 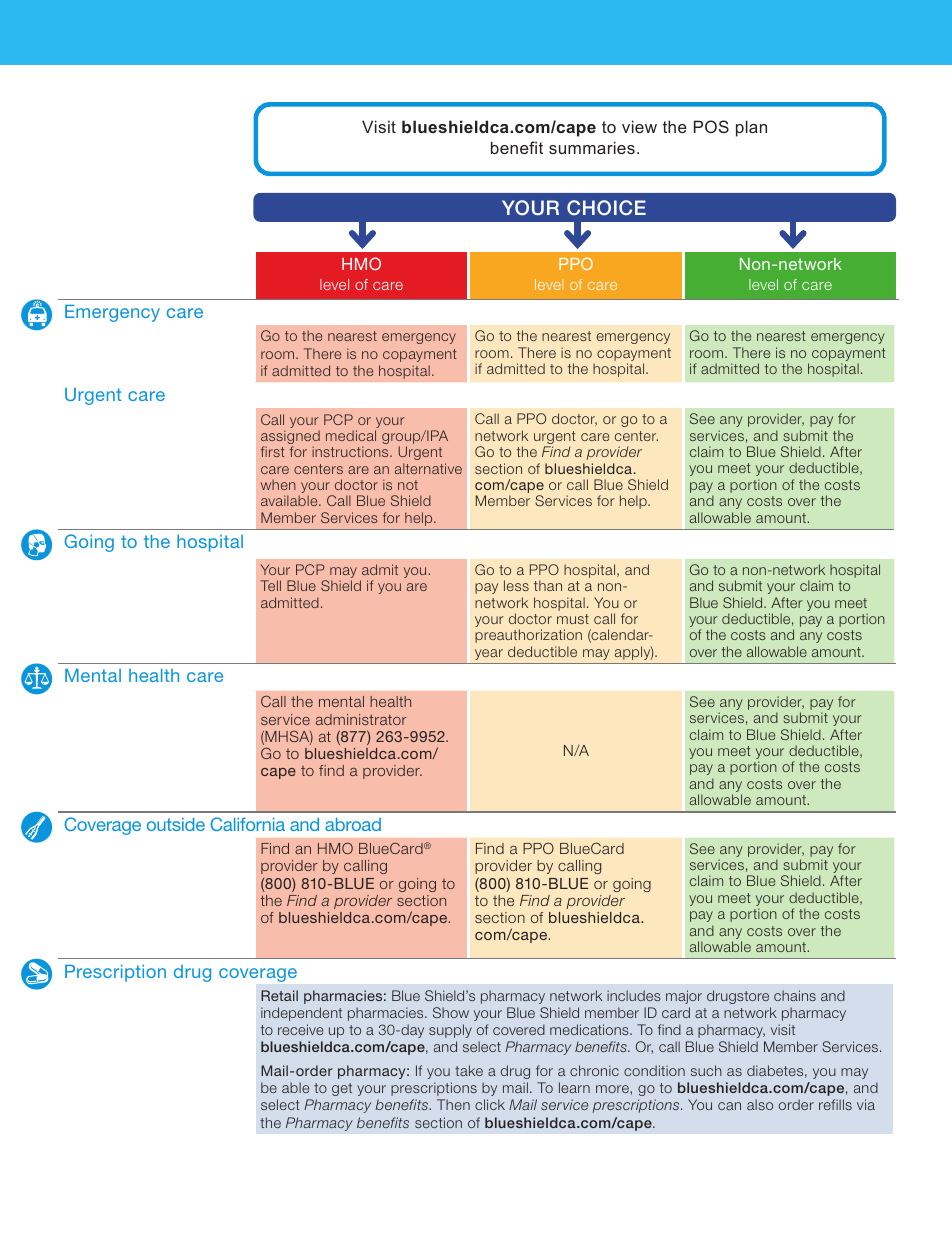 What do you see at coordinates (273, 451) in the screenshot?
I see `first` at bounding box center [273, 451].
